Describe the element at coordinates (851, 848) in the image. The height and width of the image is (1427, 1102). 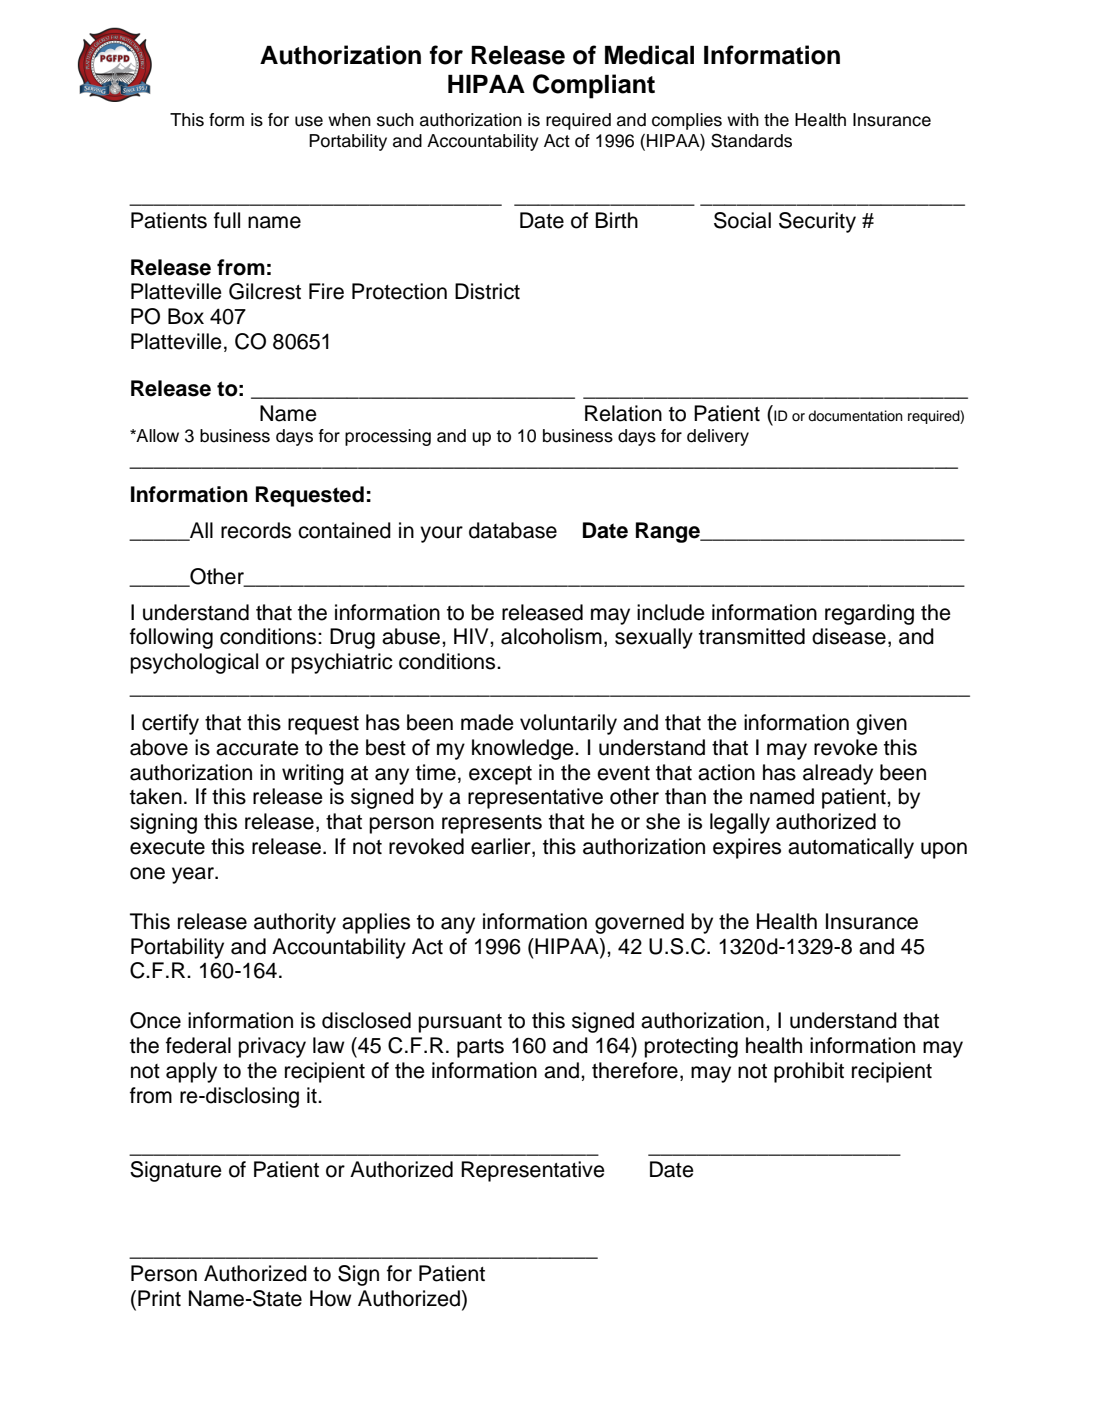
I see `automatically` at that location.
